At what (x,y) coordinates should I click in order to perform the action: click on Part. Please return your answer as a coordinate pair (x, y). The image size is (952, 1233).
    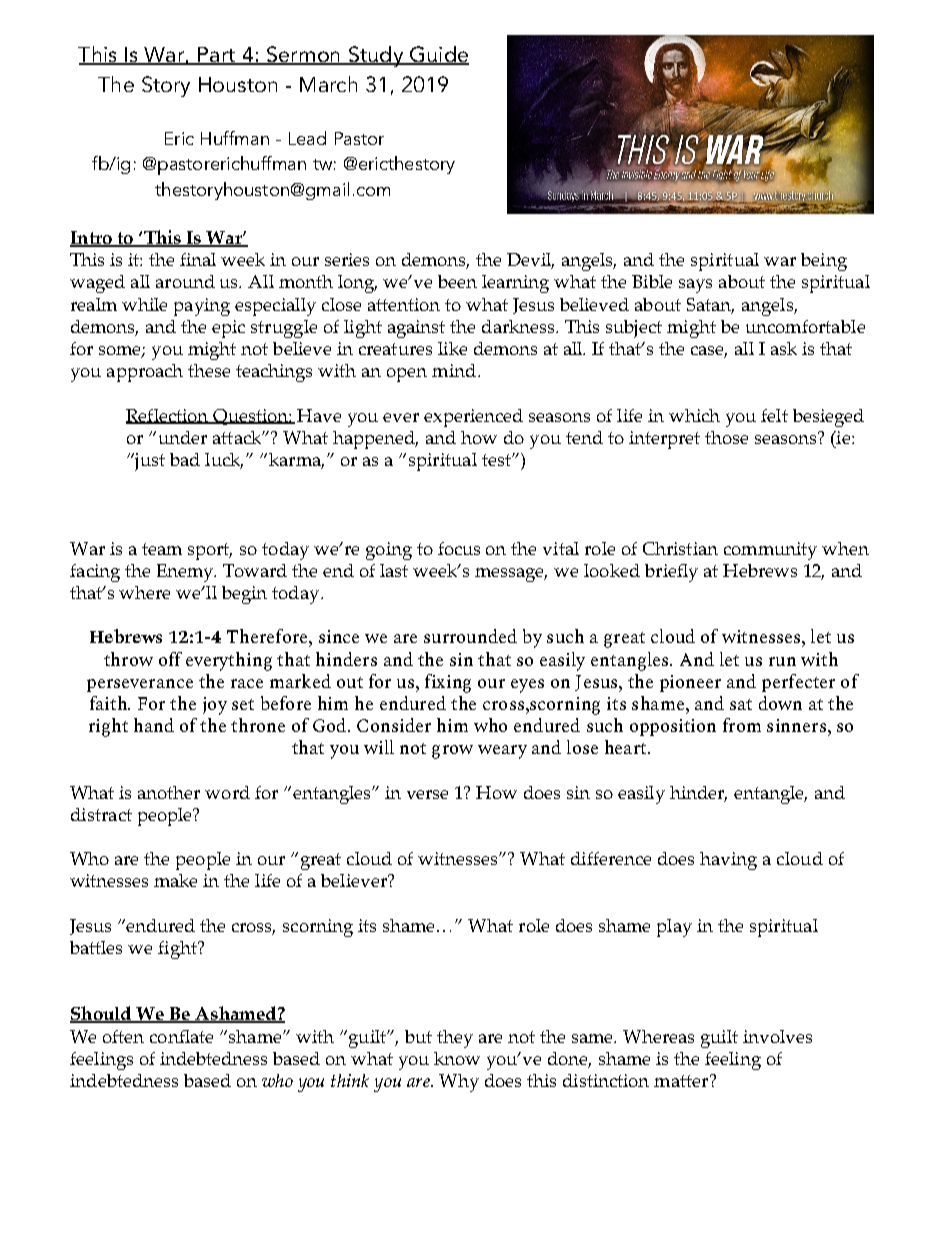
    Looking at the image, I should click on (217, 56).
